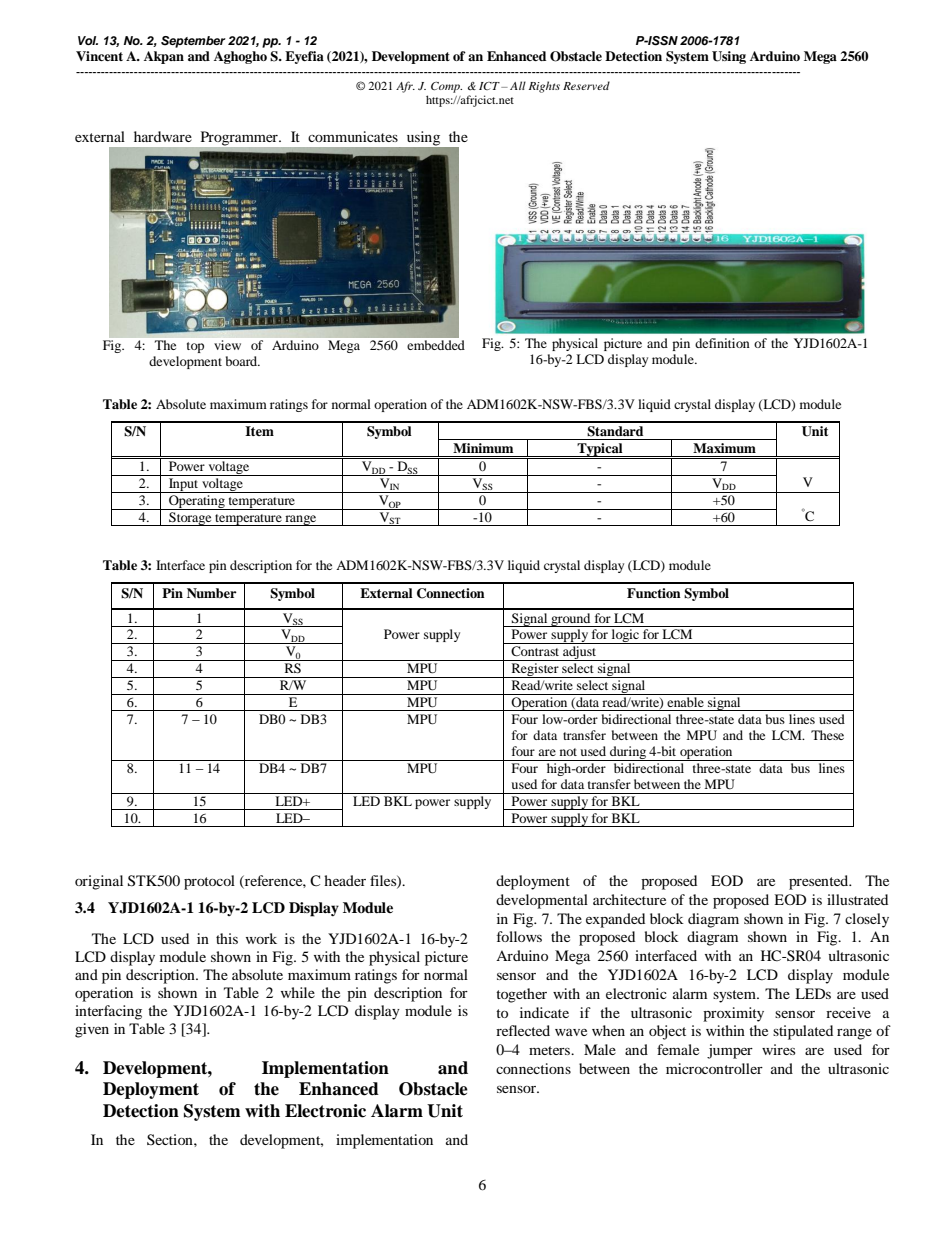  I want to click on Item, so click(259, 431).
